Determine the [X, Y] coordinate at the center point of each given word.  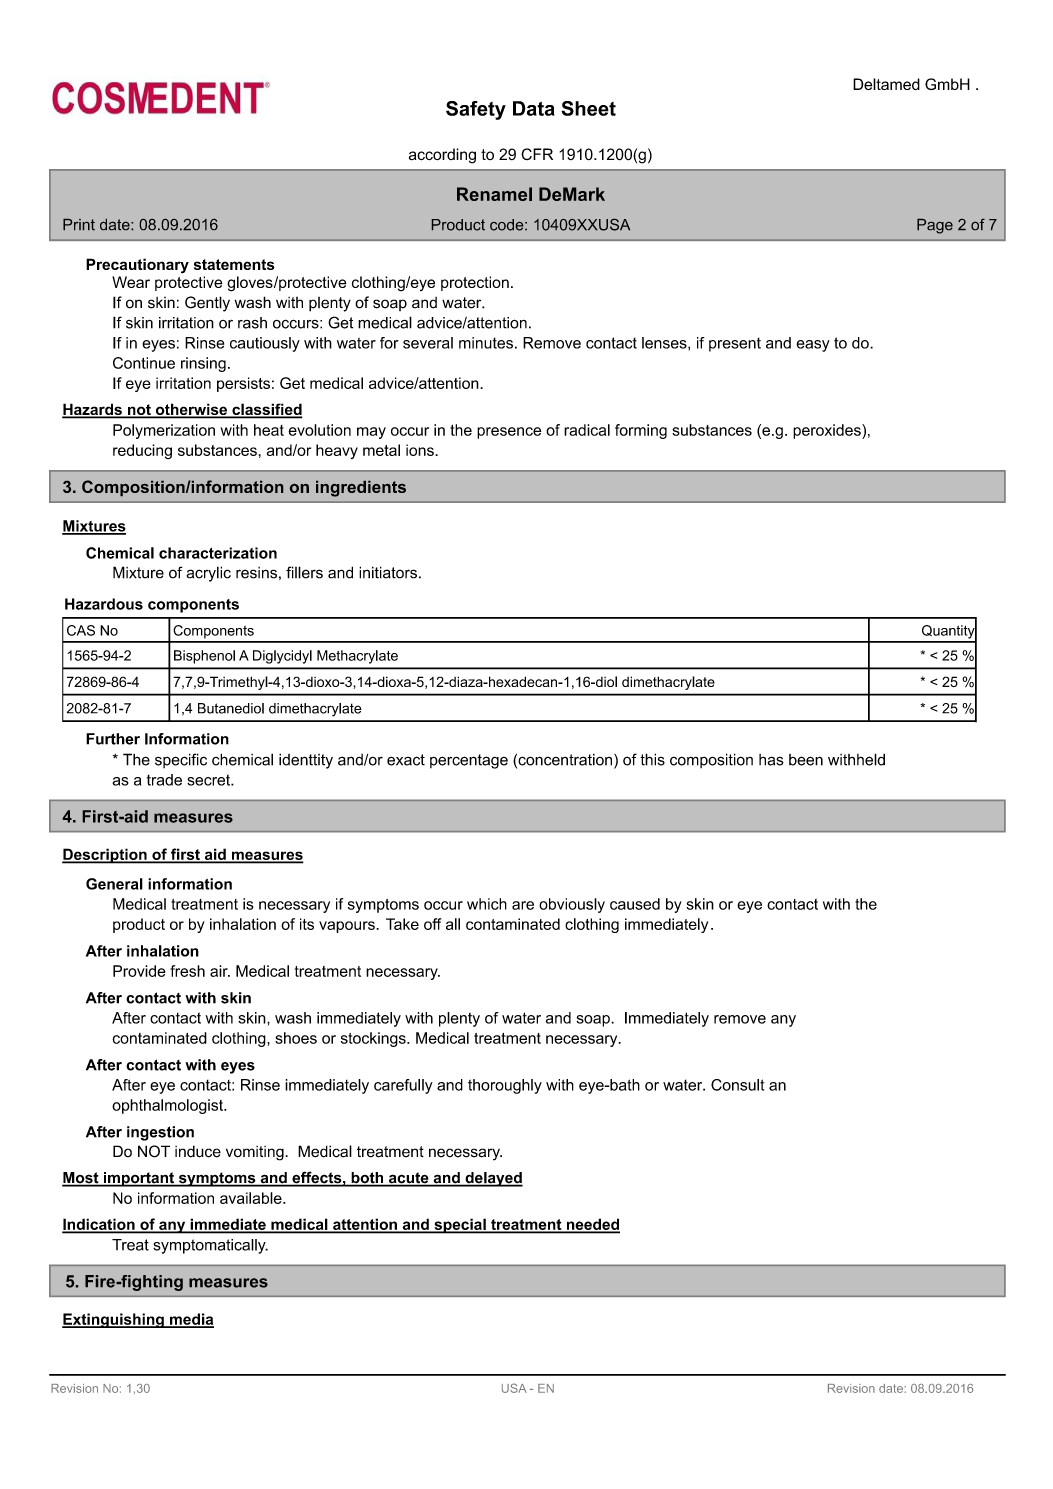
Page [935, 226]
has [771, 760]
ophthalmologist [168, 1106]
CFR [537, 154]
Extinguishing [114, 1320]
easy [813, 346]
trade [164, 780]
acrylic [208, 574]
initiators [388, 572]
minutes [486, 343]
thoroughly [505, 1086]
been [806, 760]
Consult [737, 1085]
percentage [469, 761]
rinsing [203, 364]
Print [79, 224]
